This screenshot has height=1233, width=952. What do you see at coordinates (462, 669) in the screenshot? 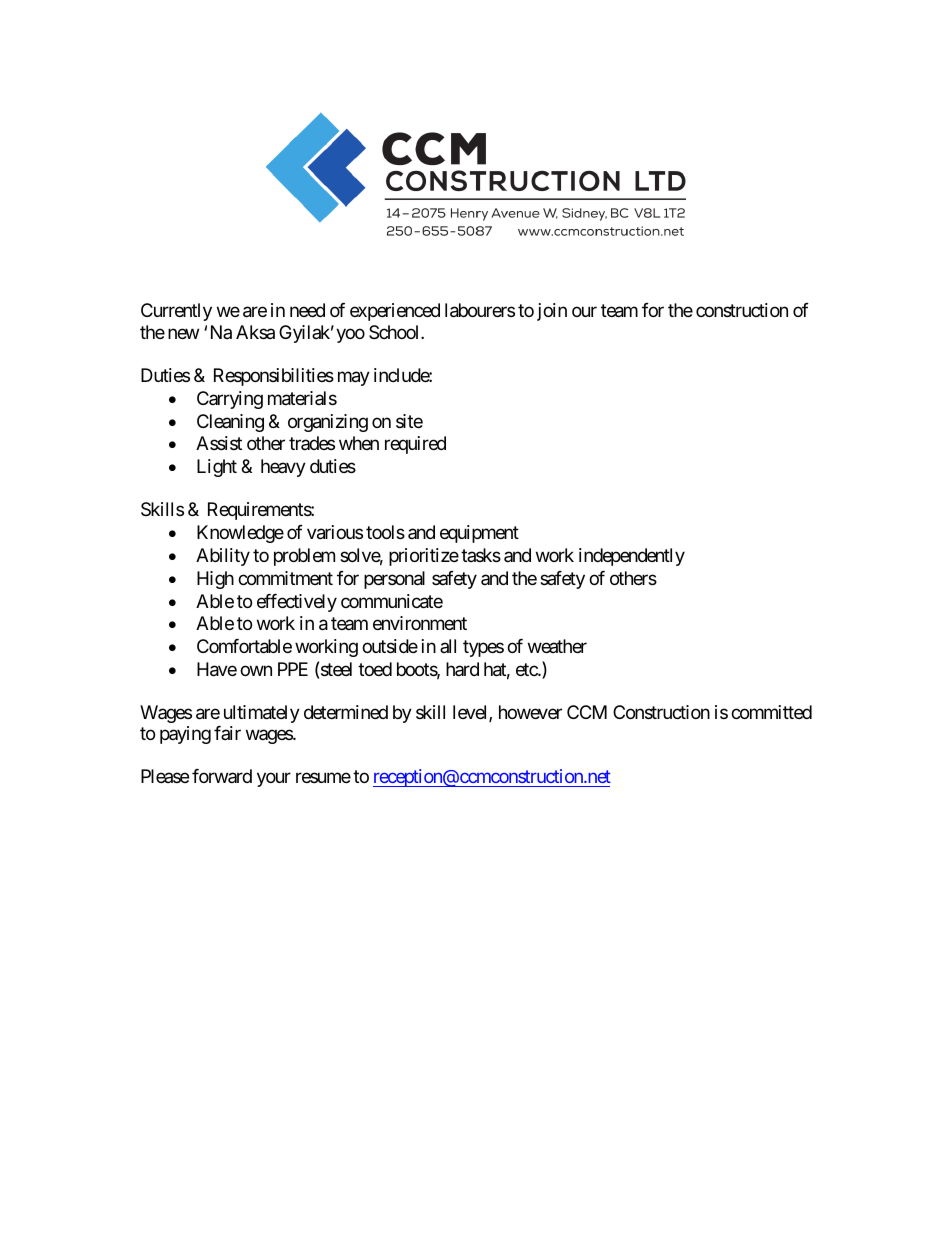
I see `hard` at bounding box center [462, 669].
